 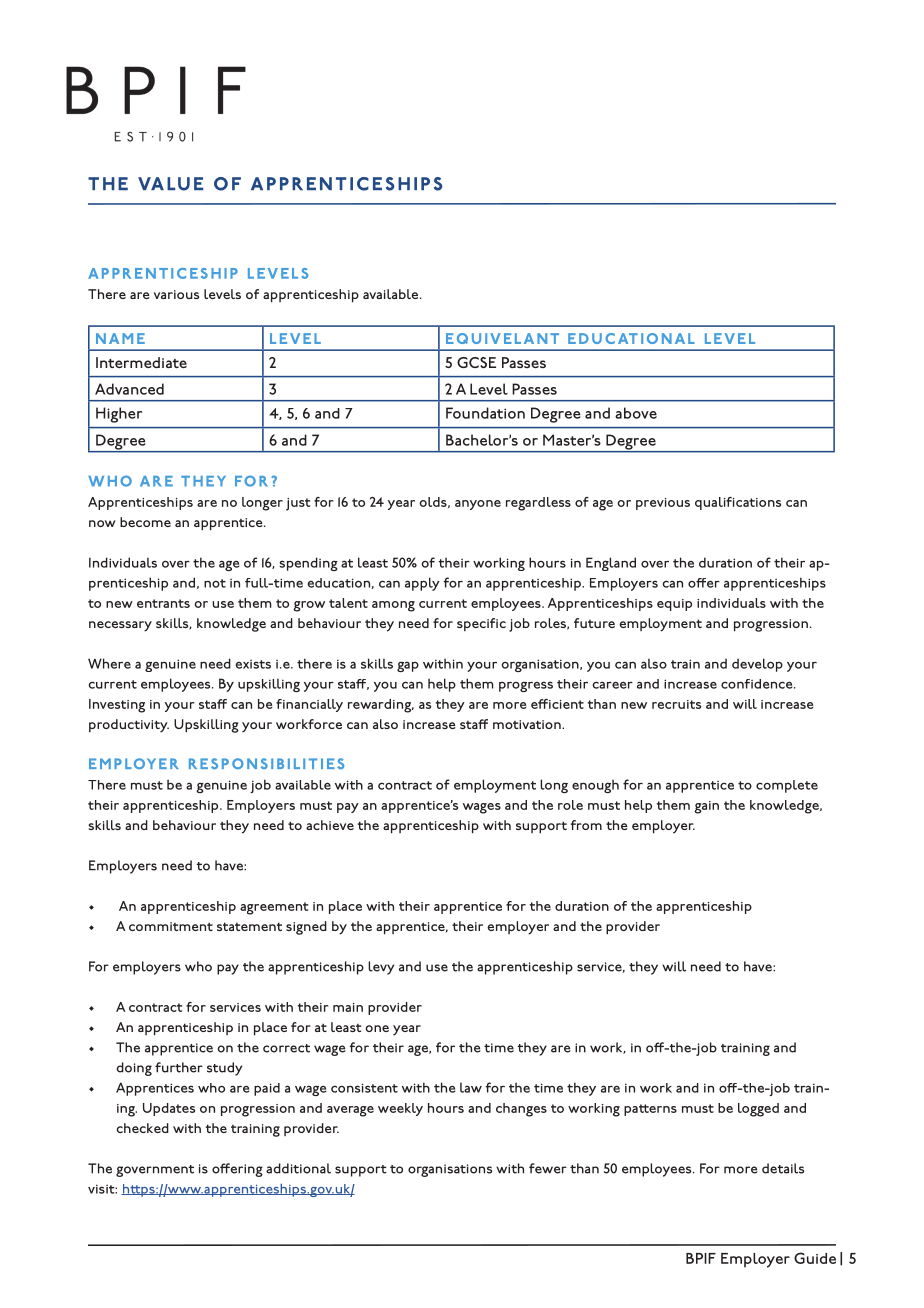 I want to click on GCSE, so click(x=476, y=362).
